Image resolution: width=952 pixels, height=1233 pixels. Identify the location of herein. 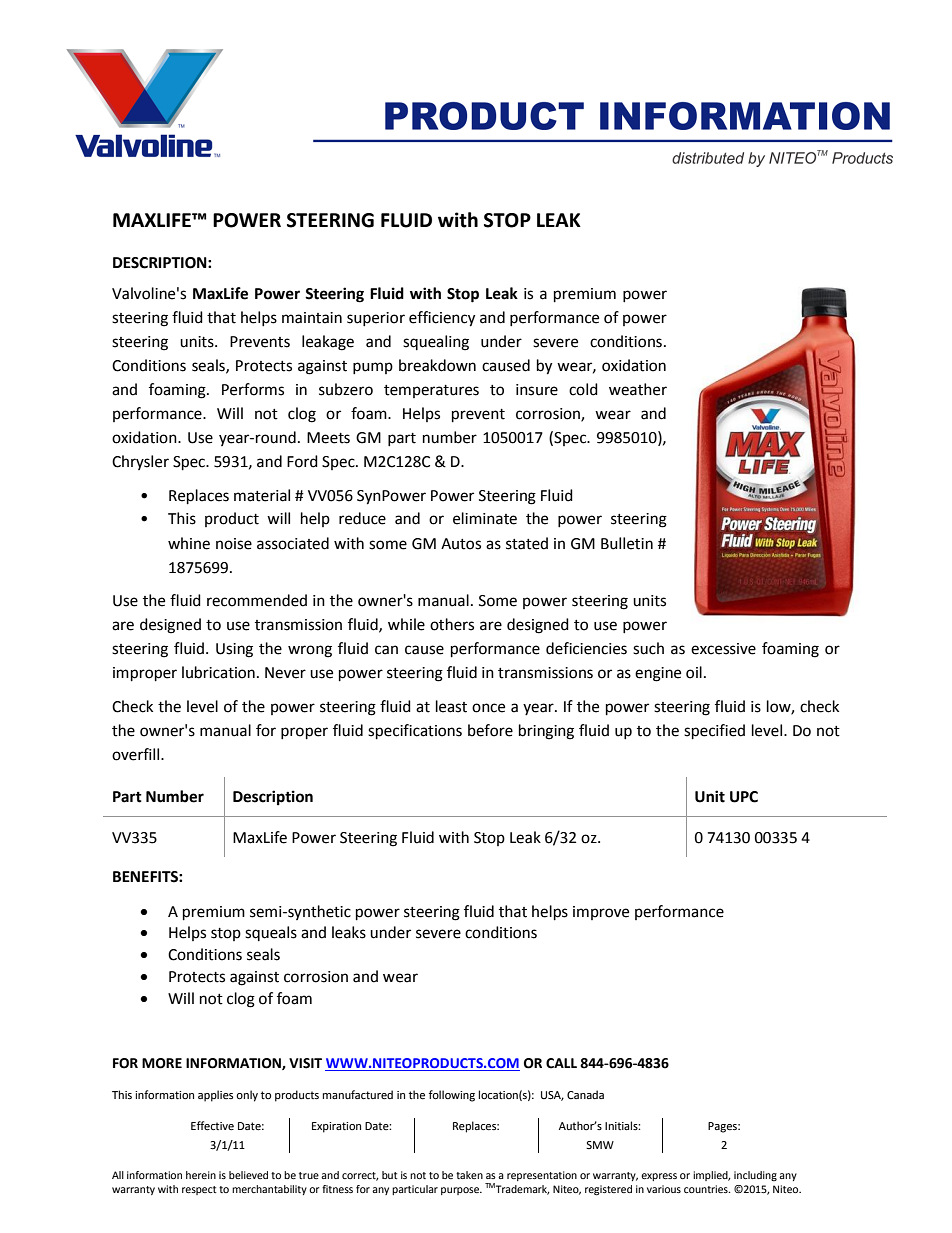
(201, 1175).
